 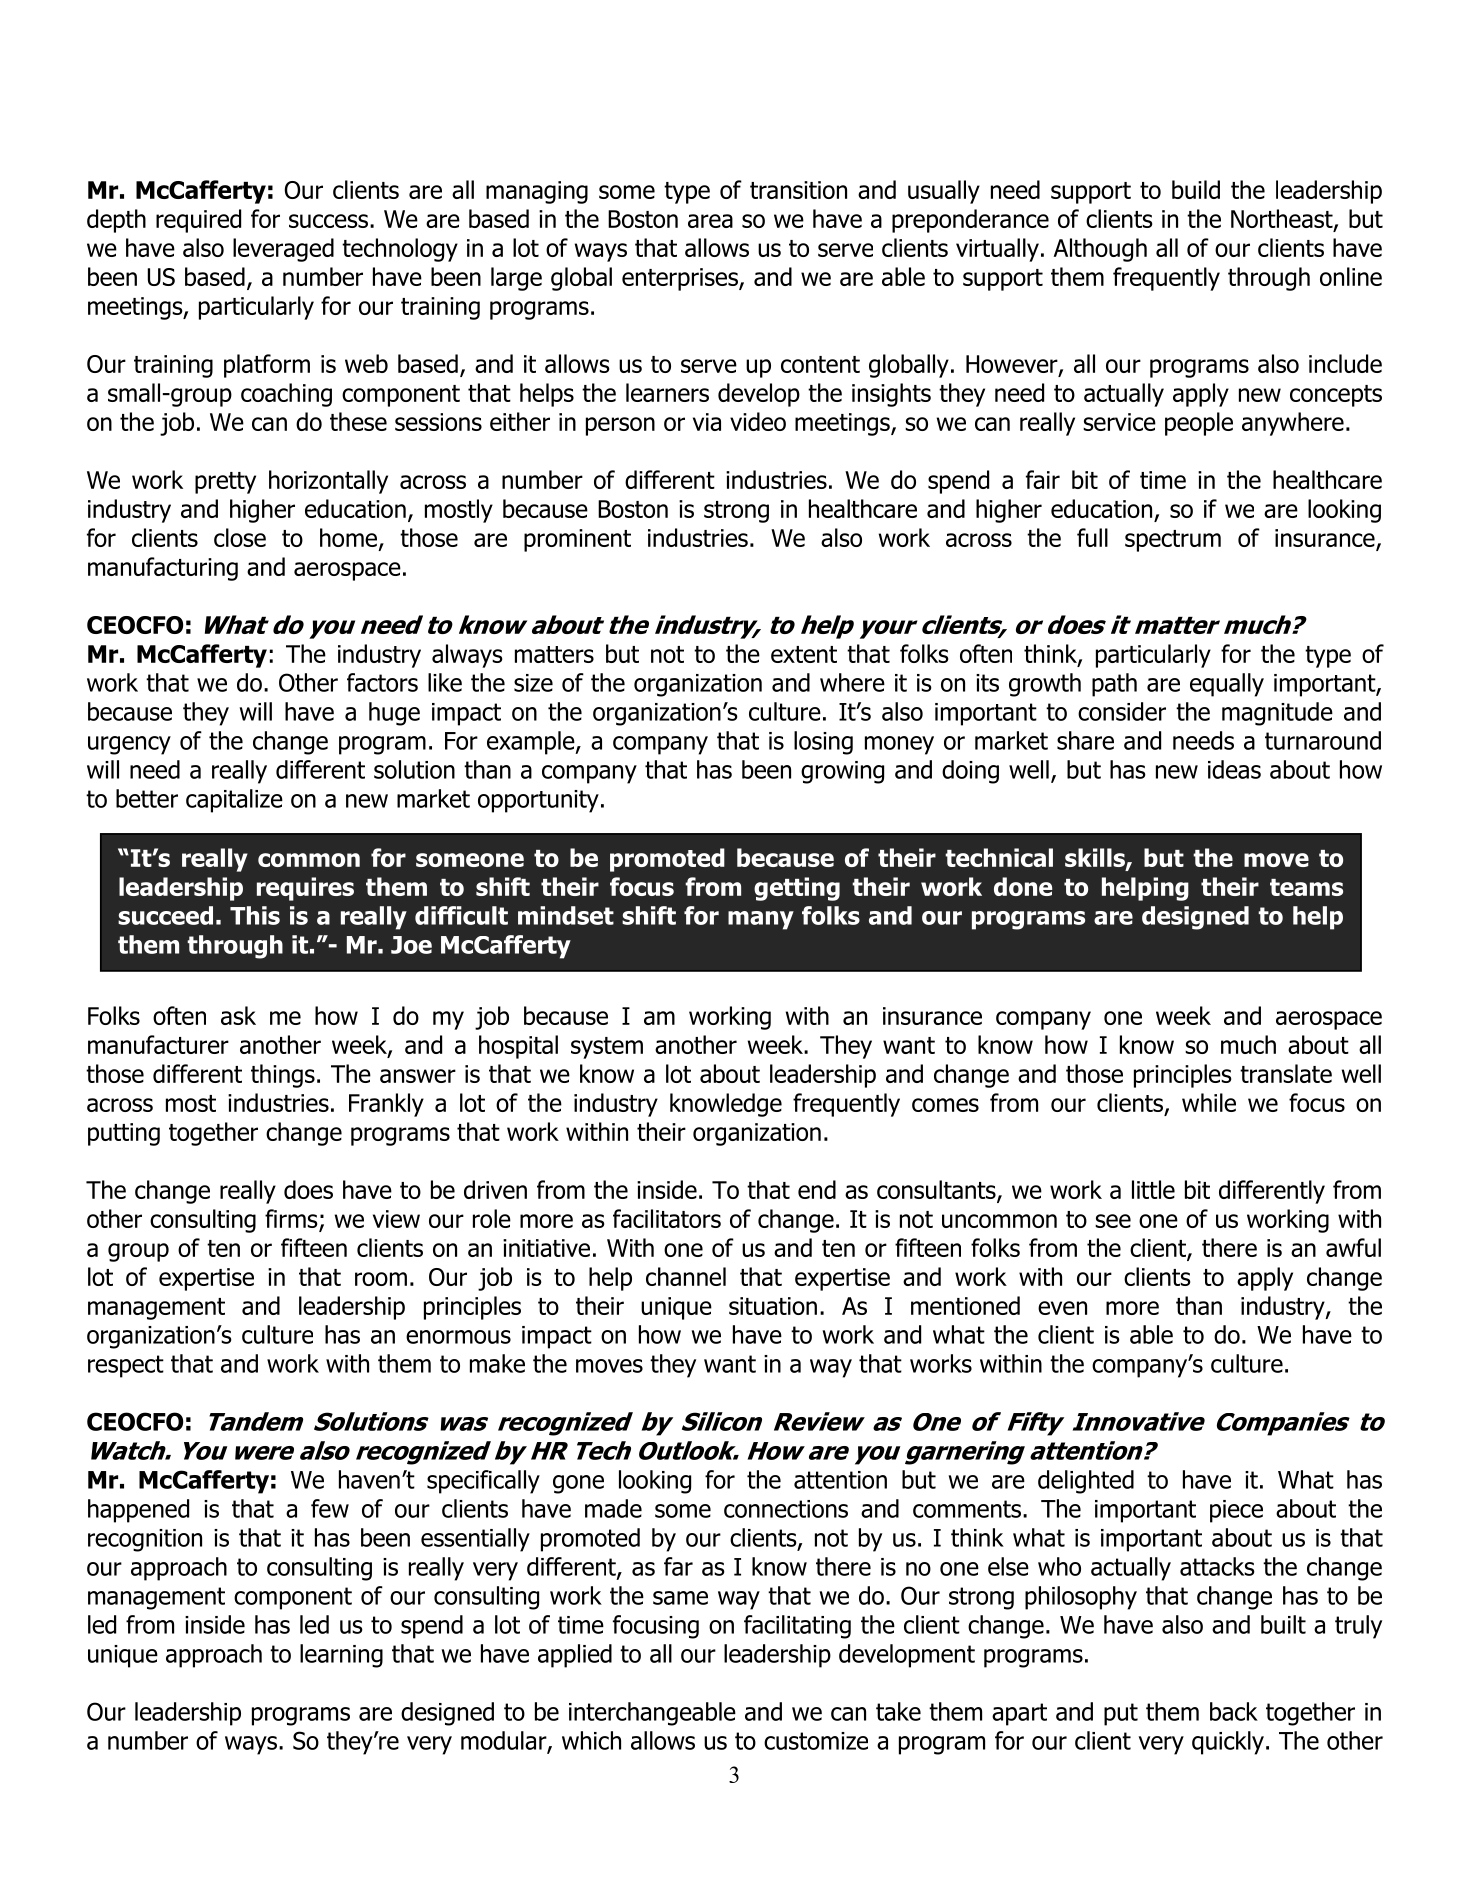 I want to click on build, so click(x=1196, y=189).
